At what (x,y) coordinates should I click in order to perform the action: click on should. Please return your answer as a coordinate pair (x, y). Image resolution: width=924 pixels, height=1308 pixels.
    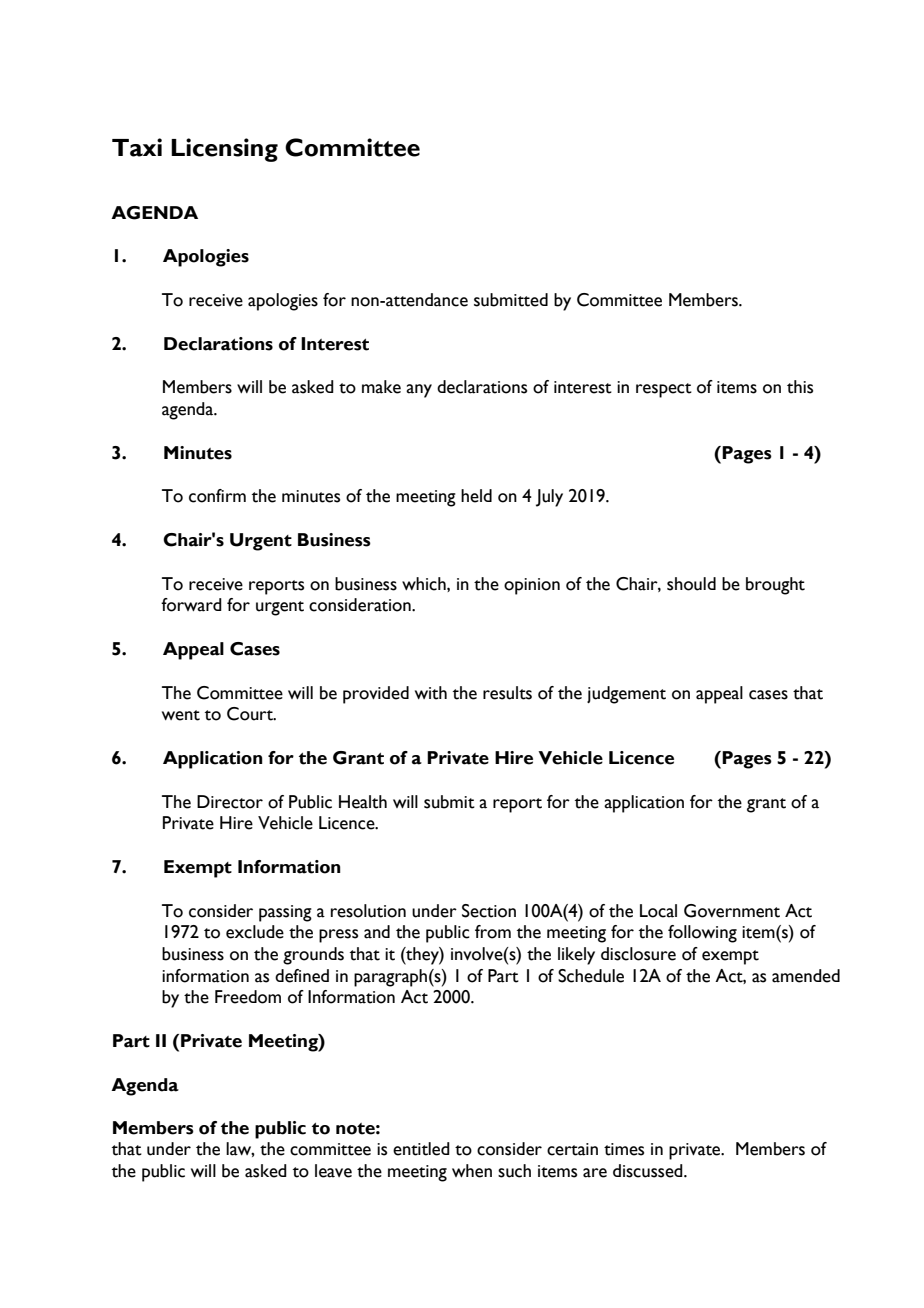
    Looking at the image, I should click on (691, 584).
